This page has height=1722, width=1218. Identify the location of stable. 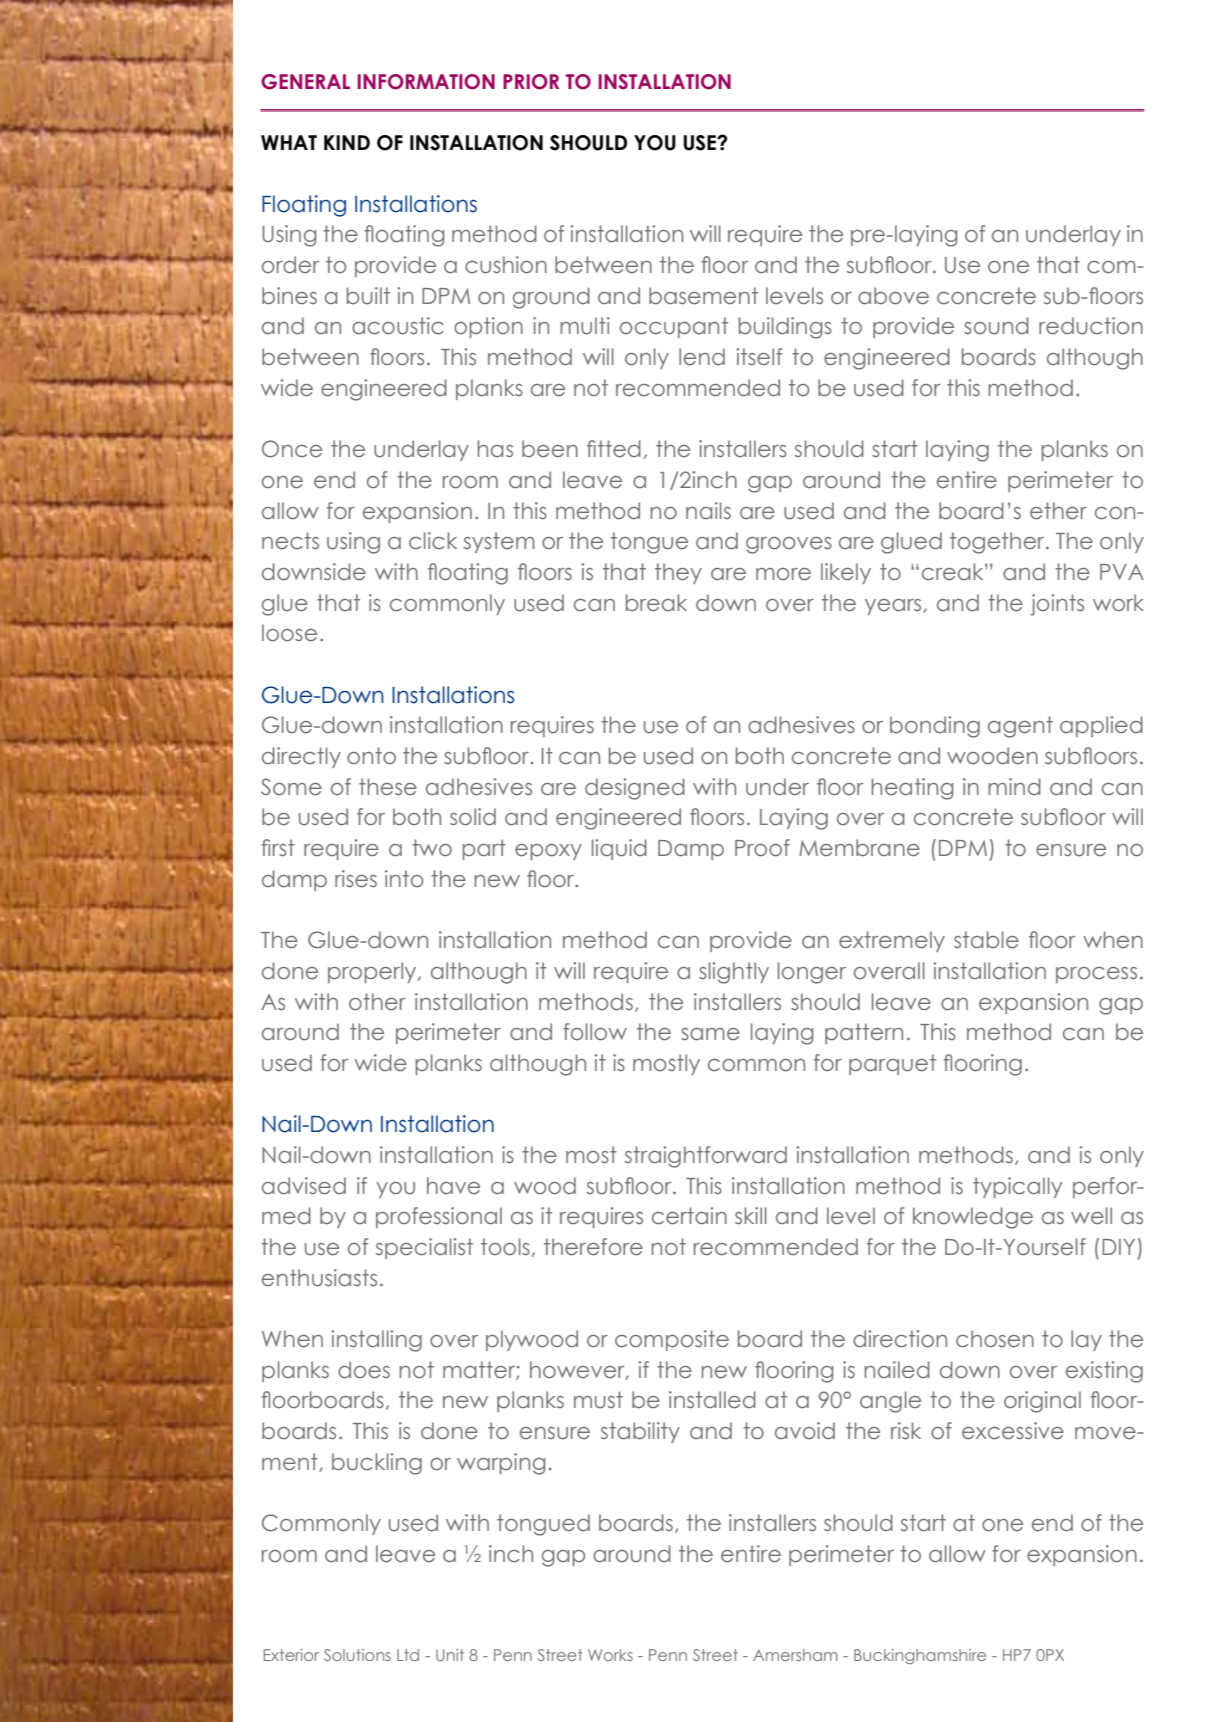
(986, 940).
